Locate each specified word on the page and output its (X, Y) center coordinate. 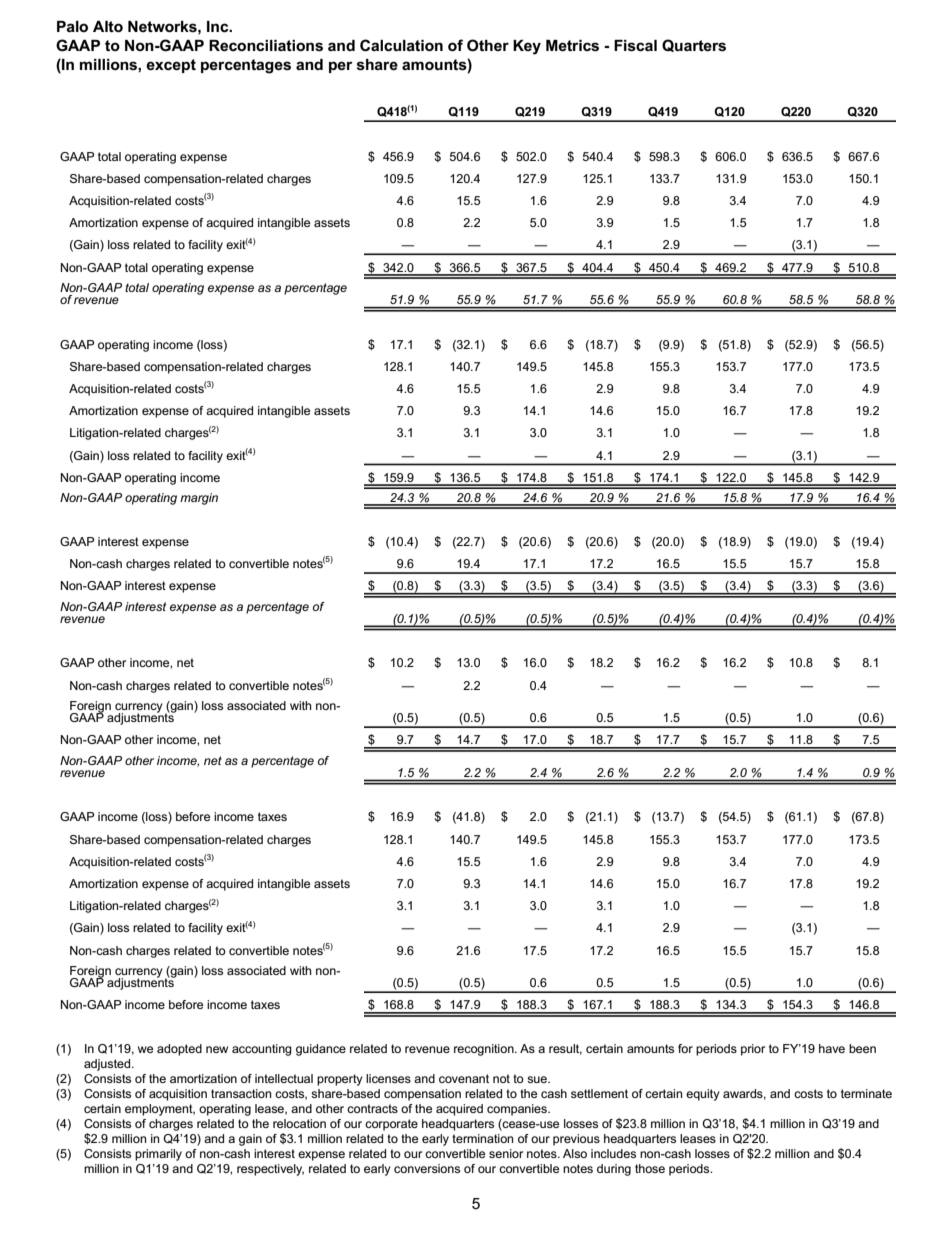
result (565, 1049)
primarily (158, 1155)
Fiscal (635, 46)
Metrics (572, 45)
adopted (179, 1050)
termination (482, 1138)
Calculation (401, 45)
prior (753, 1050)
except (171, 66)
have (832, 1048)
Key (527, 47)
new (217, 1049)
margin (199, 499)
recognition (485, 1050)
